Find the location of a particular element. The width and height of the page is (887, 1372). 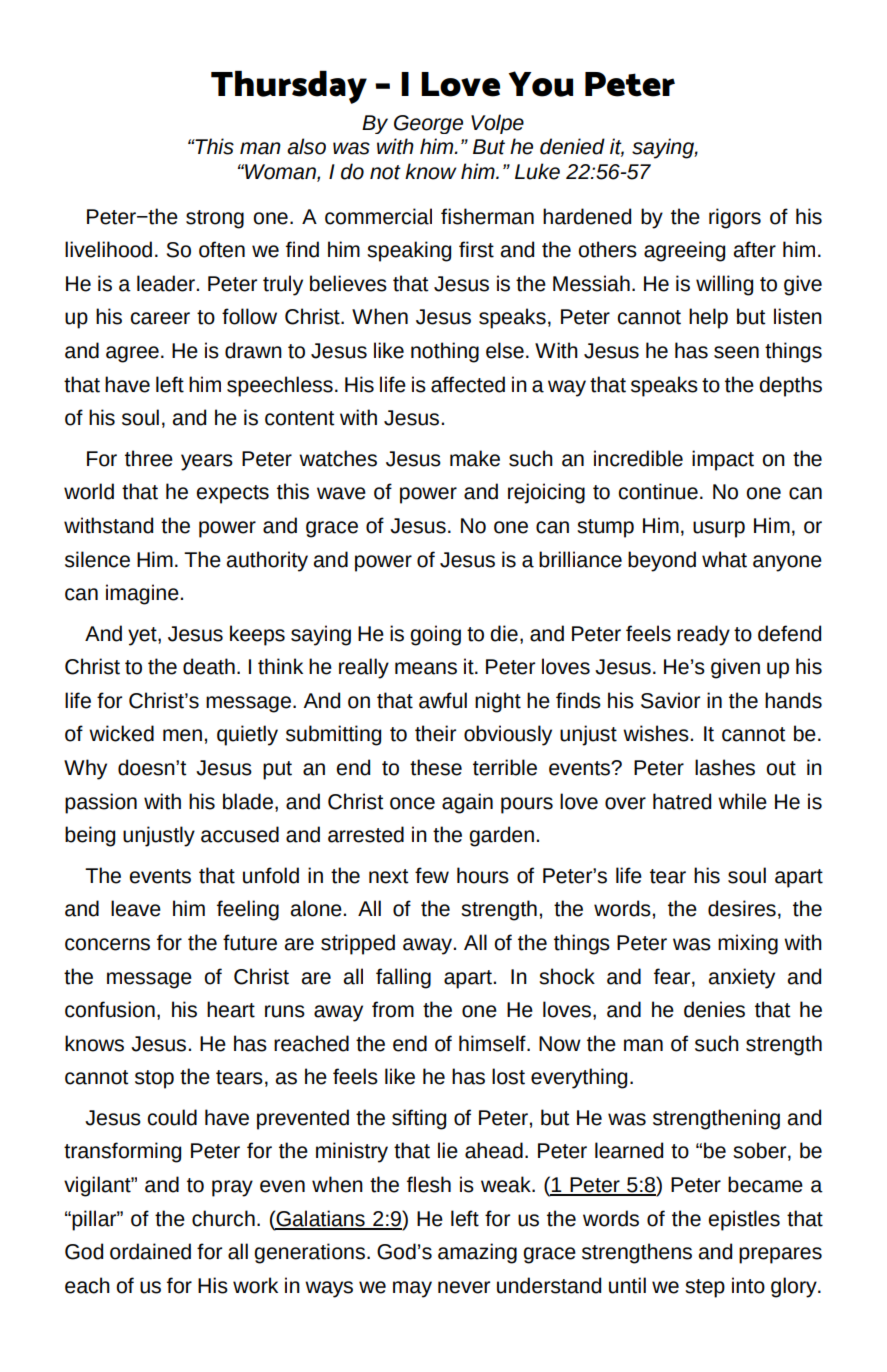

rigors is located at coordinates (735, 218).
